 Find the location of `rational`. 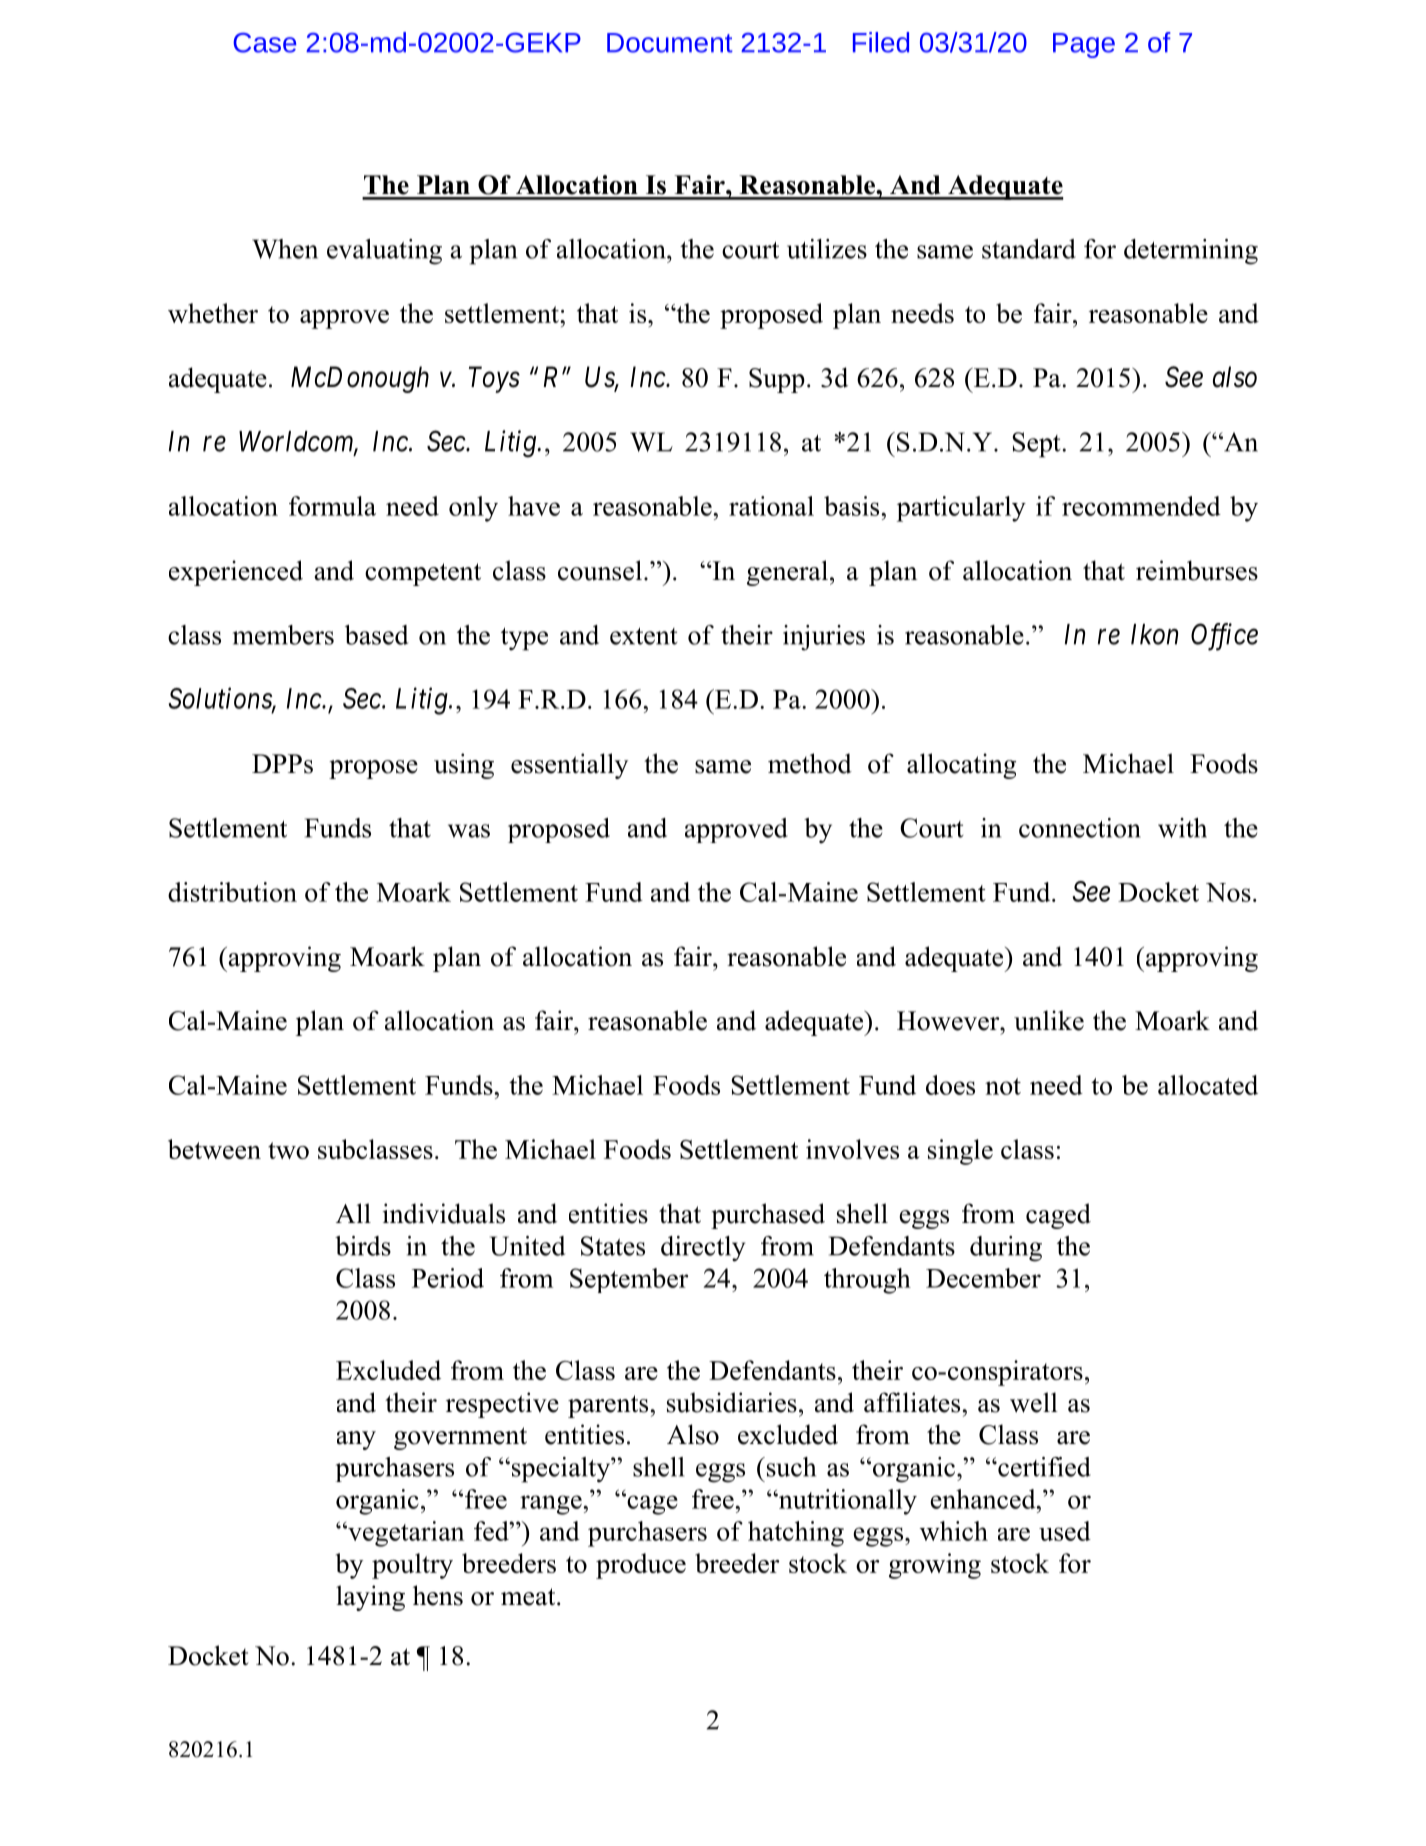

rational is located at coordinates (771, 506).
